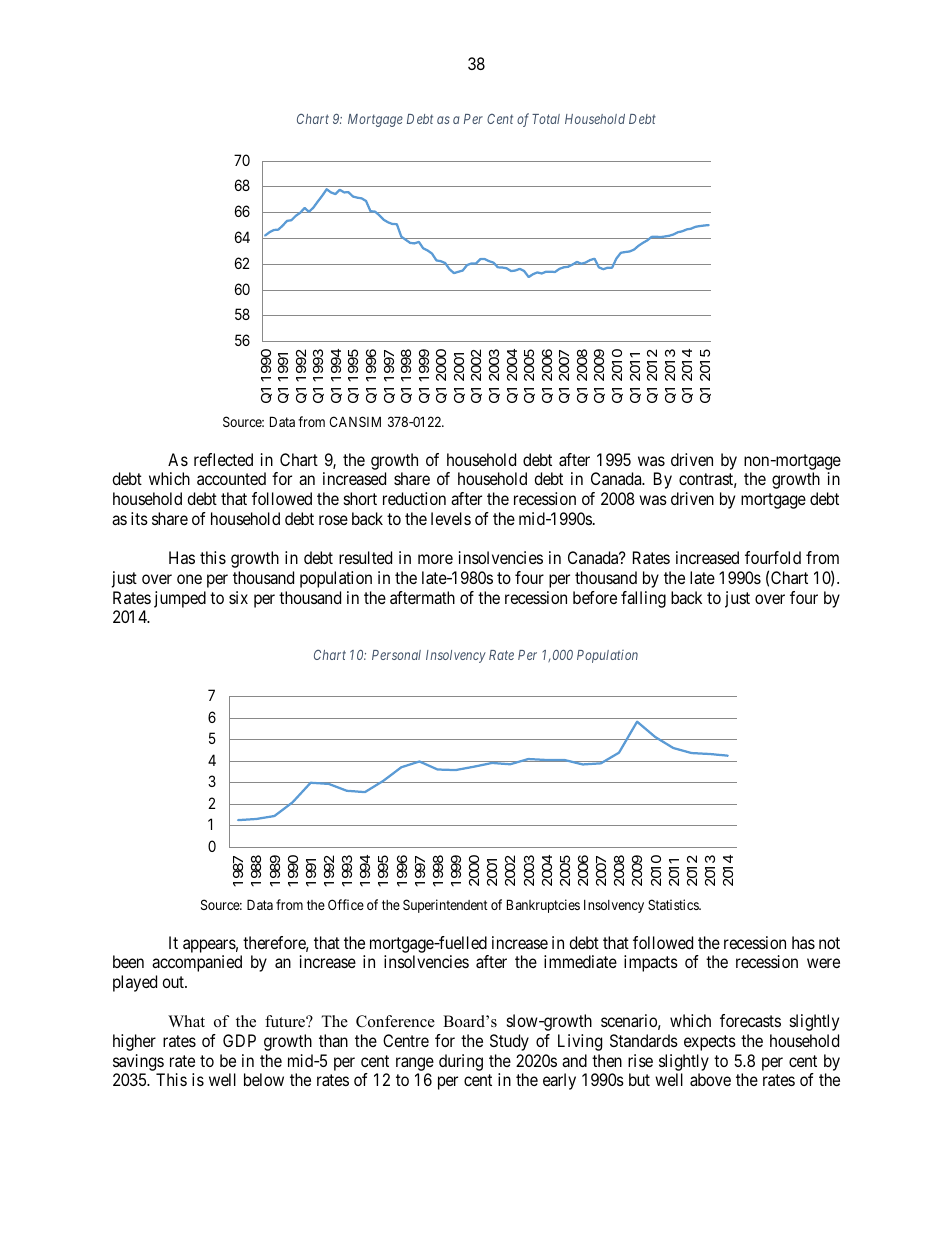 Image resolution: width=952 pixels, height=1233 pixels. Describe the element at coordinates (451, 518) in the document. I see `levels` at that location.
